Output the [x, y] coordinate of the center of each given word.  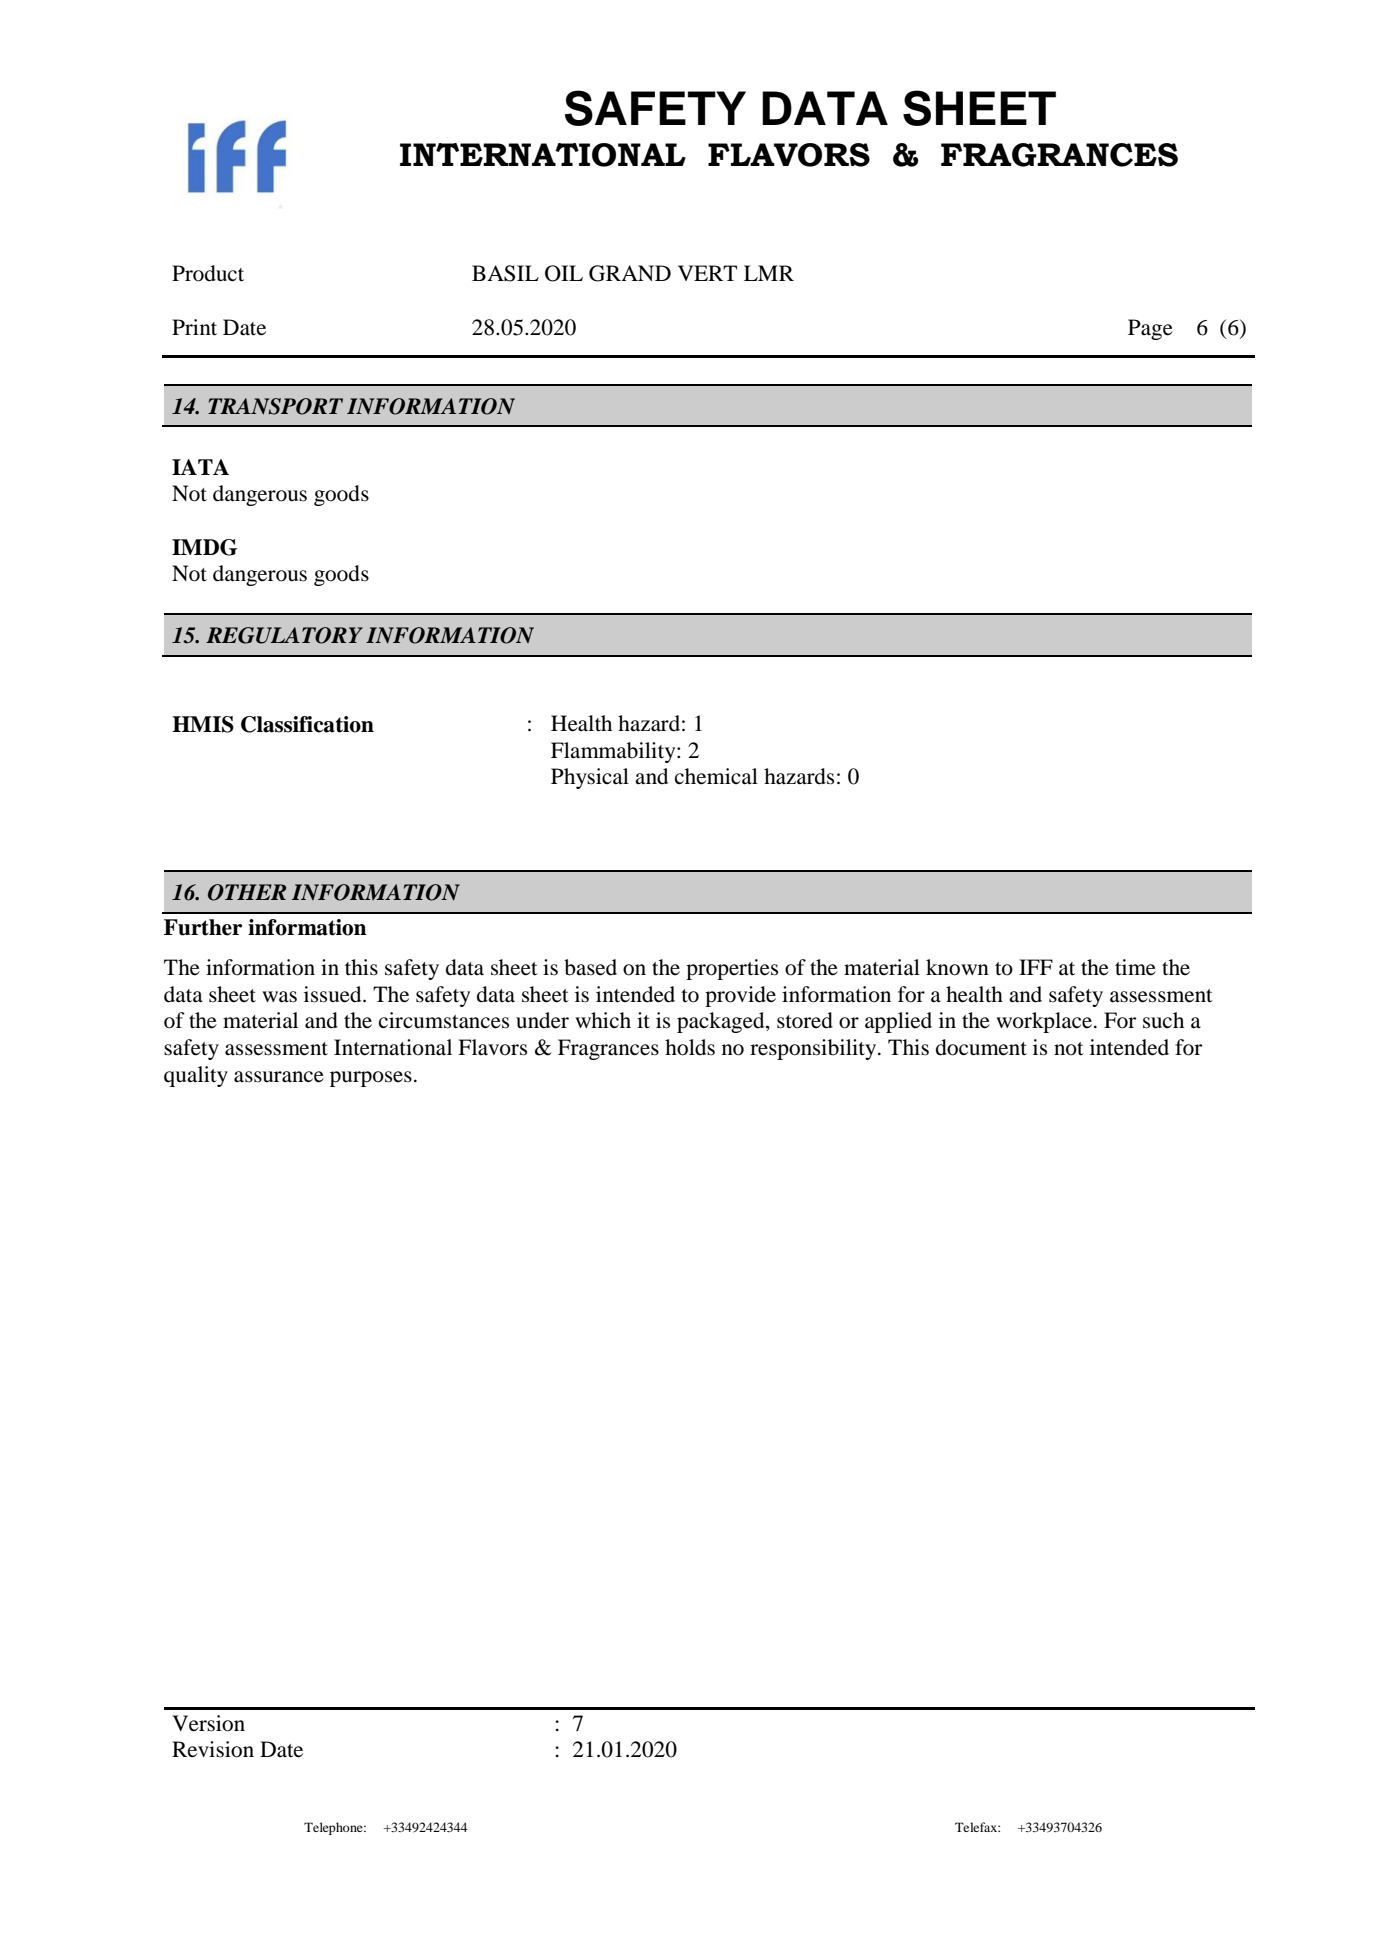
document [981, 1047]
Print [194, 327]
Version [208, 1723]
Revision [213, 1749]
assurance [279, 1077]
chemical [716, 776]
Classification [307, 724]
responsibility [814, 1049]
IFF [1036, 967]
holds [690, 1047]
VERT [707, 273]
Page [1150, 329]
